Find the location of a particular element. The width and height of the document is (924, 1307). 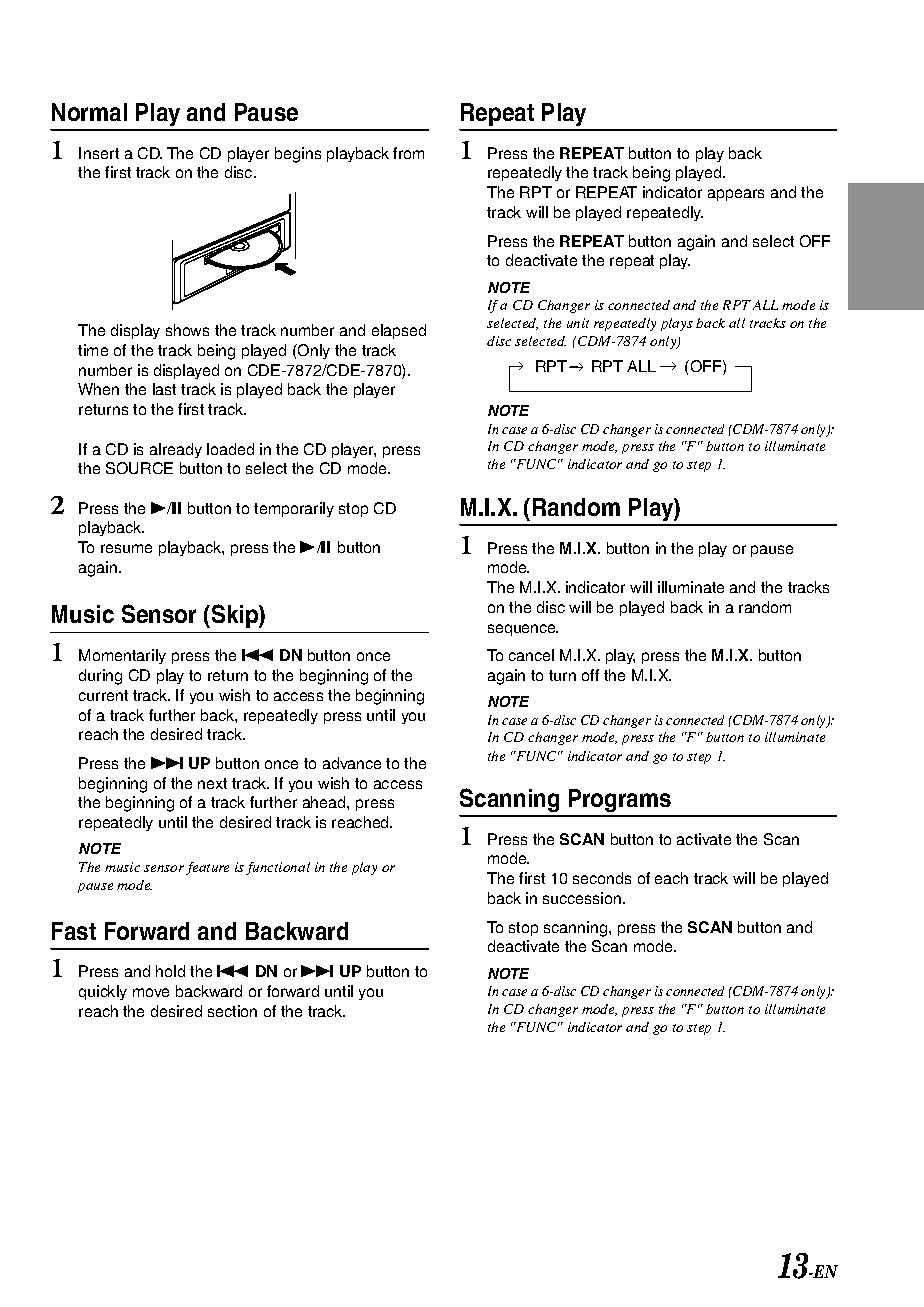

from is located at coordinates (408, 153).
